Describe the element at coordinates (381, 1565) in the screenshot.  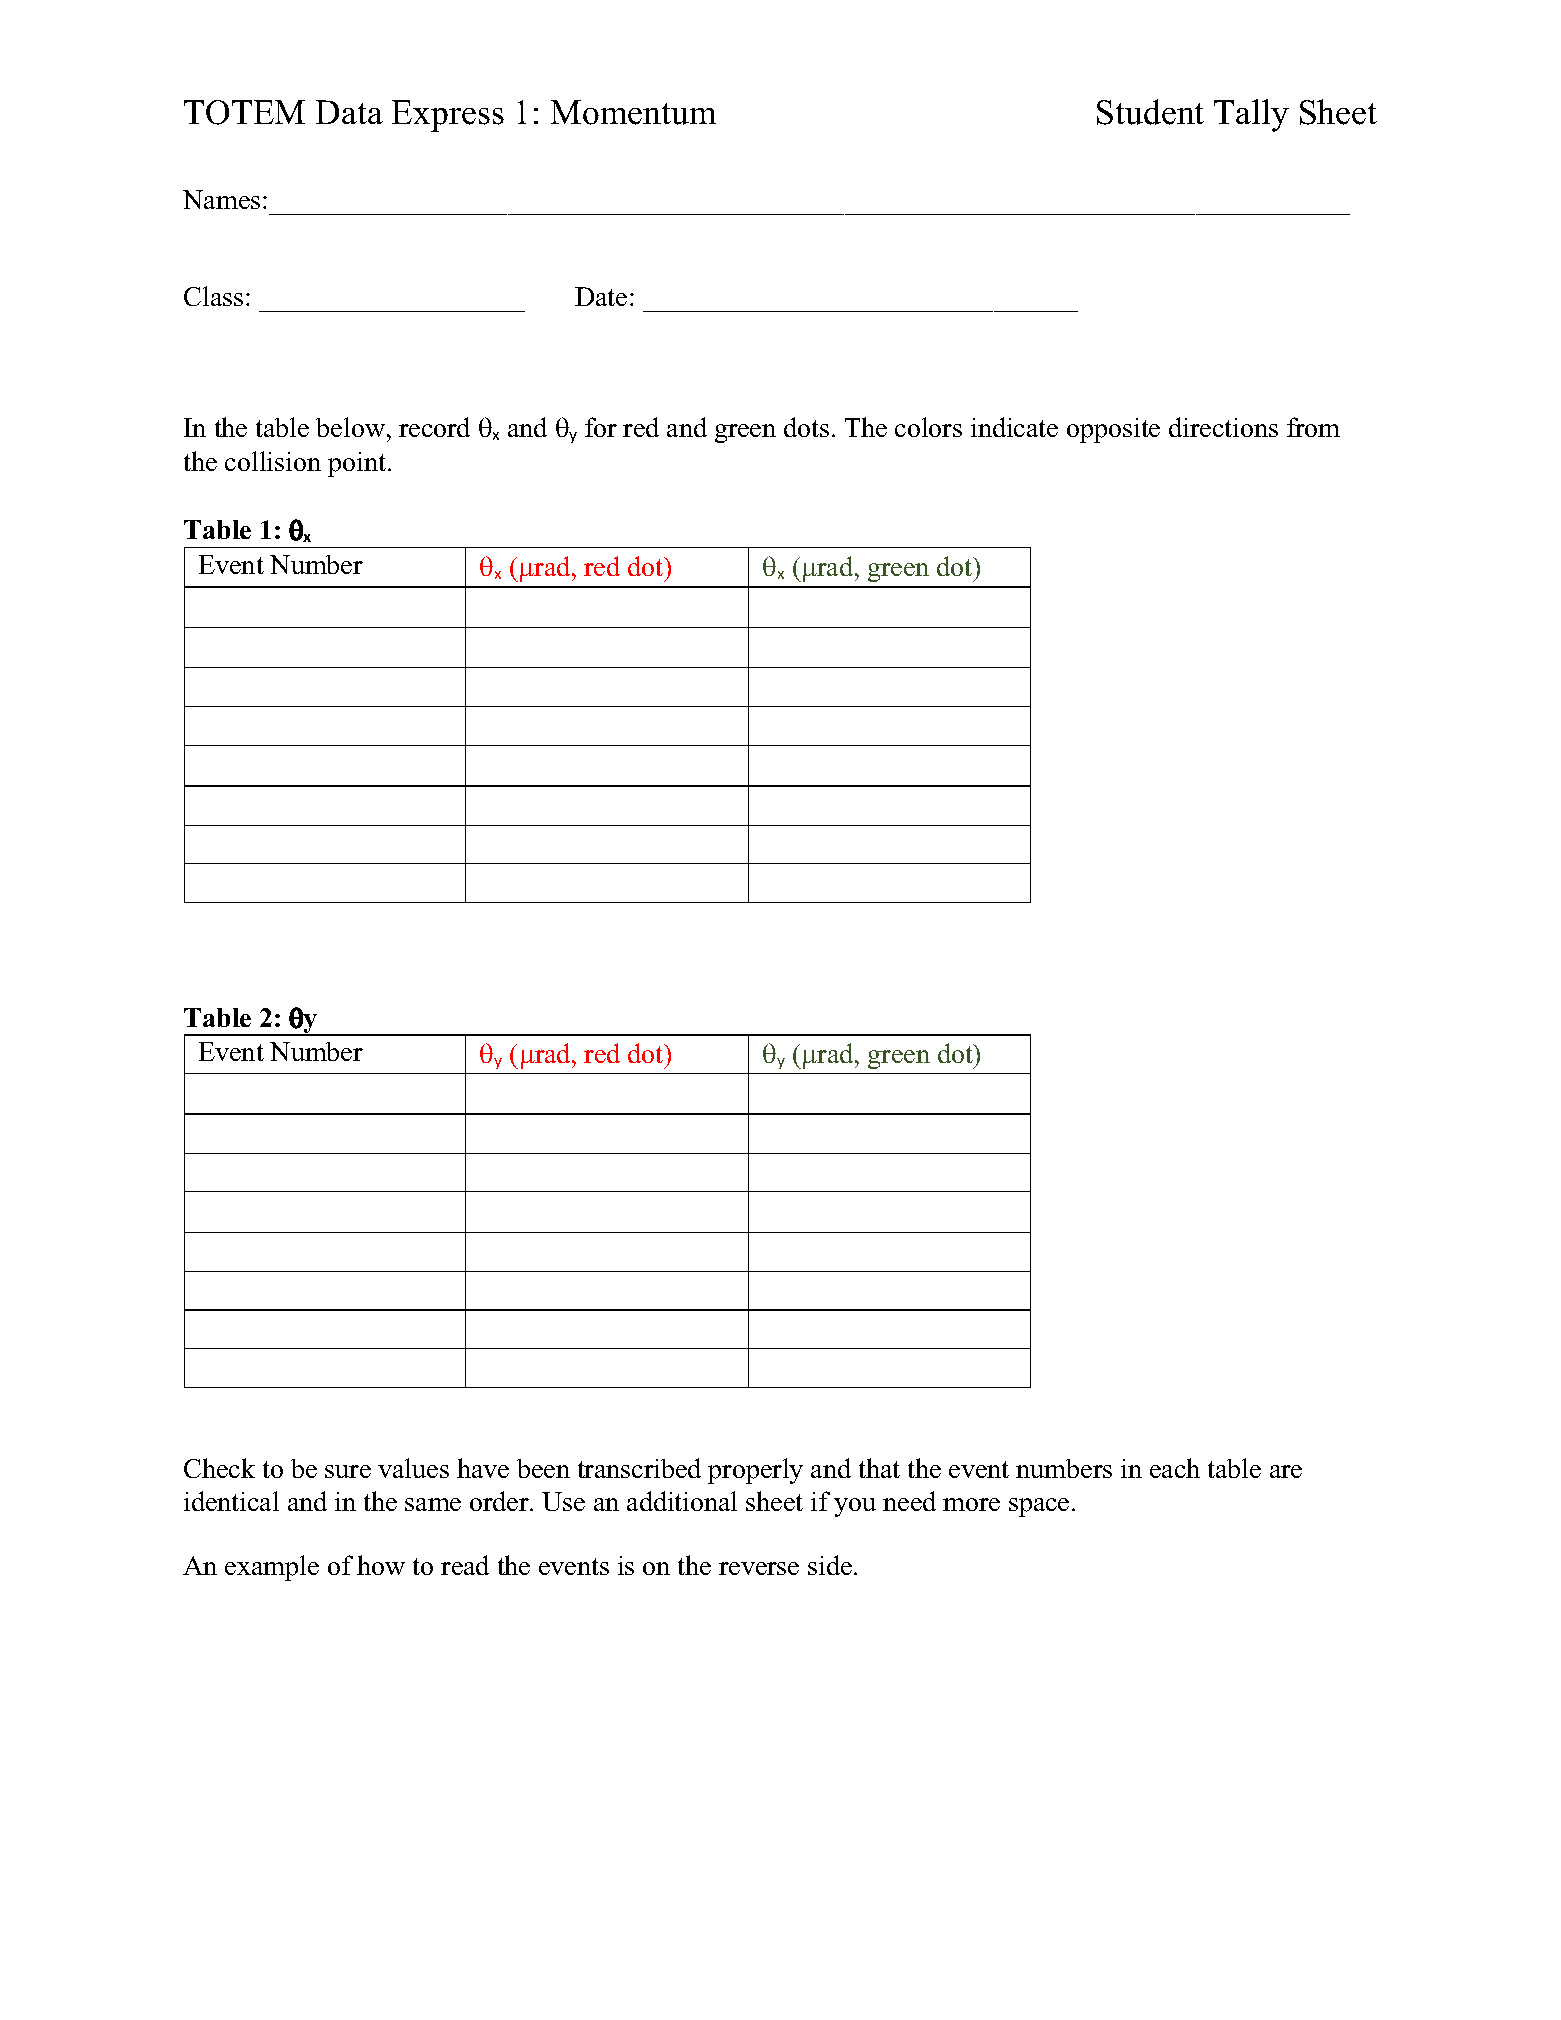
I see `how` at that location.
